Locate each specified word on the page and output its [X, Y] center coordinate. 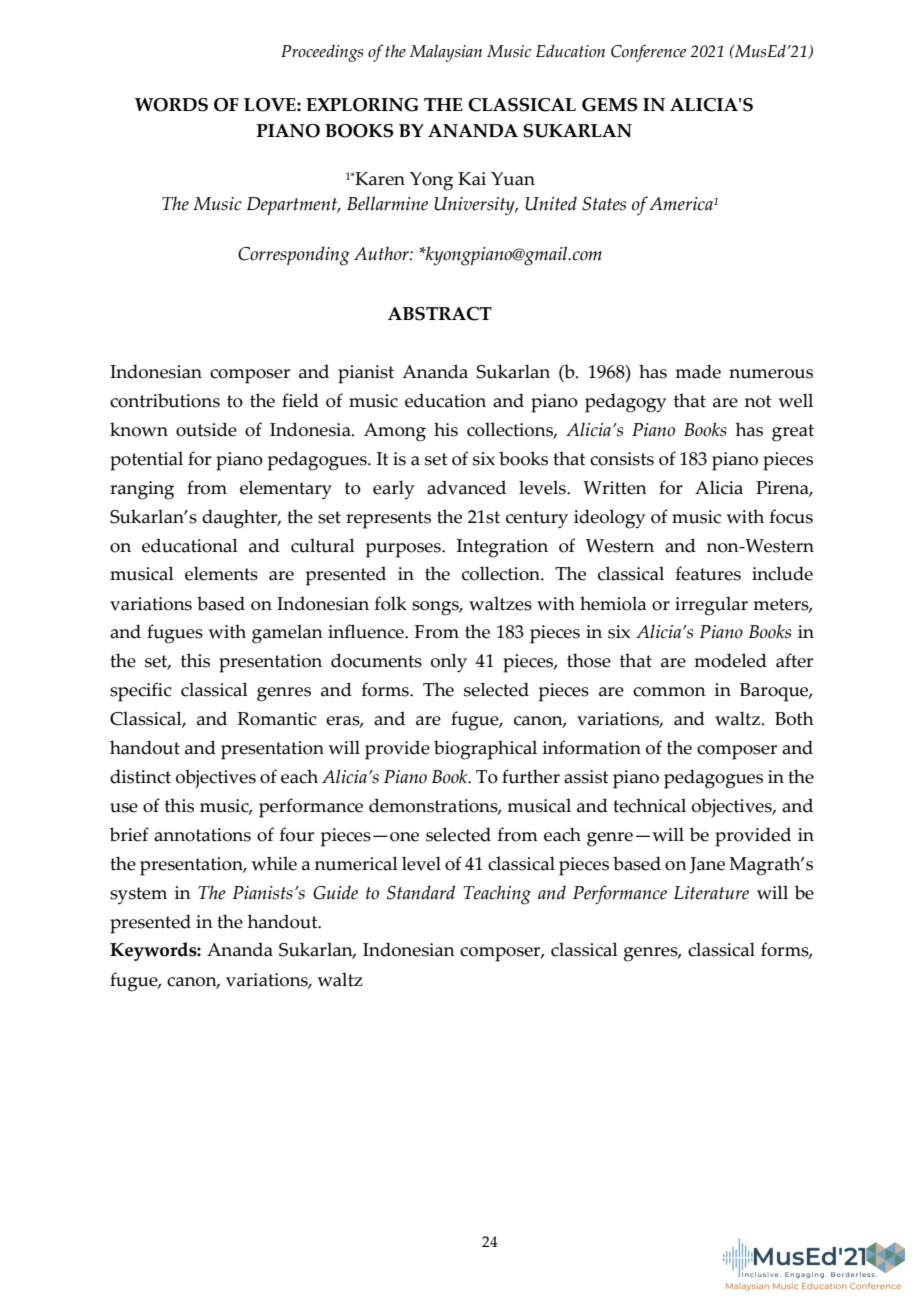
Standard [421, 892]
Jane [707, 865]
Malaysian [446, 53]
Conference [648, 53]
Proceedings [322, 53]
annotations [202, 835]
